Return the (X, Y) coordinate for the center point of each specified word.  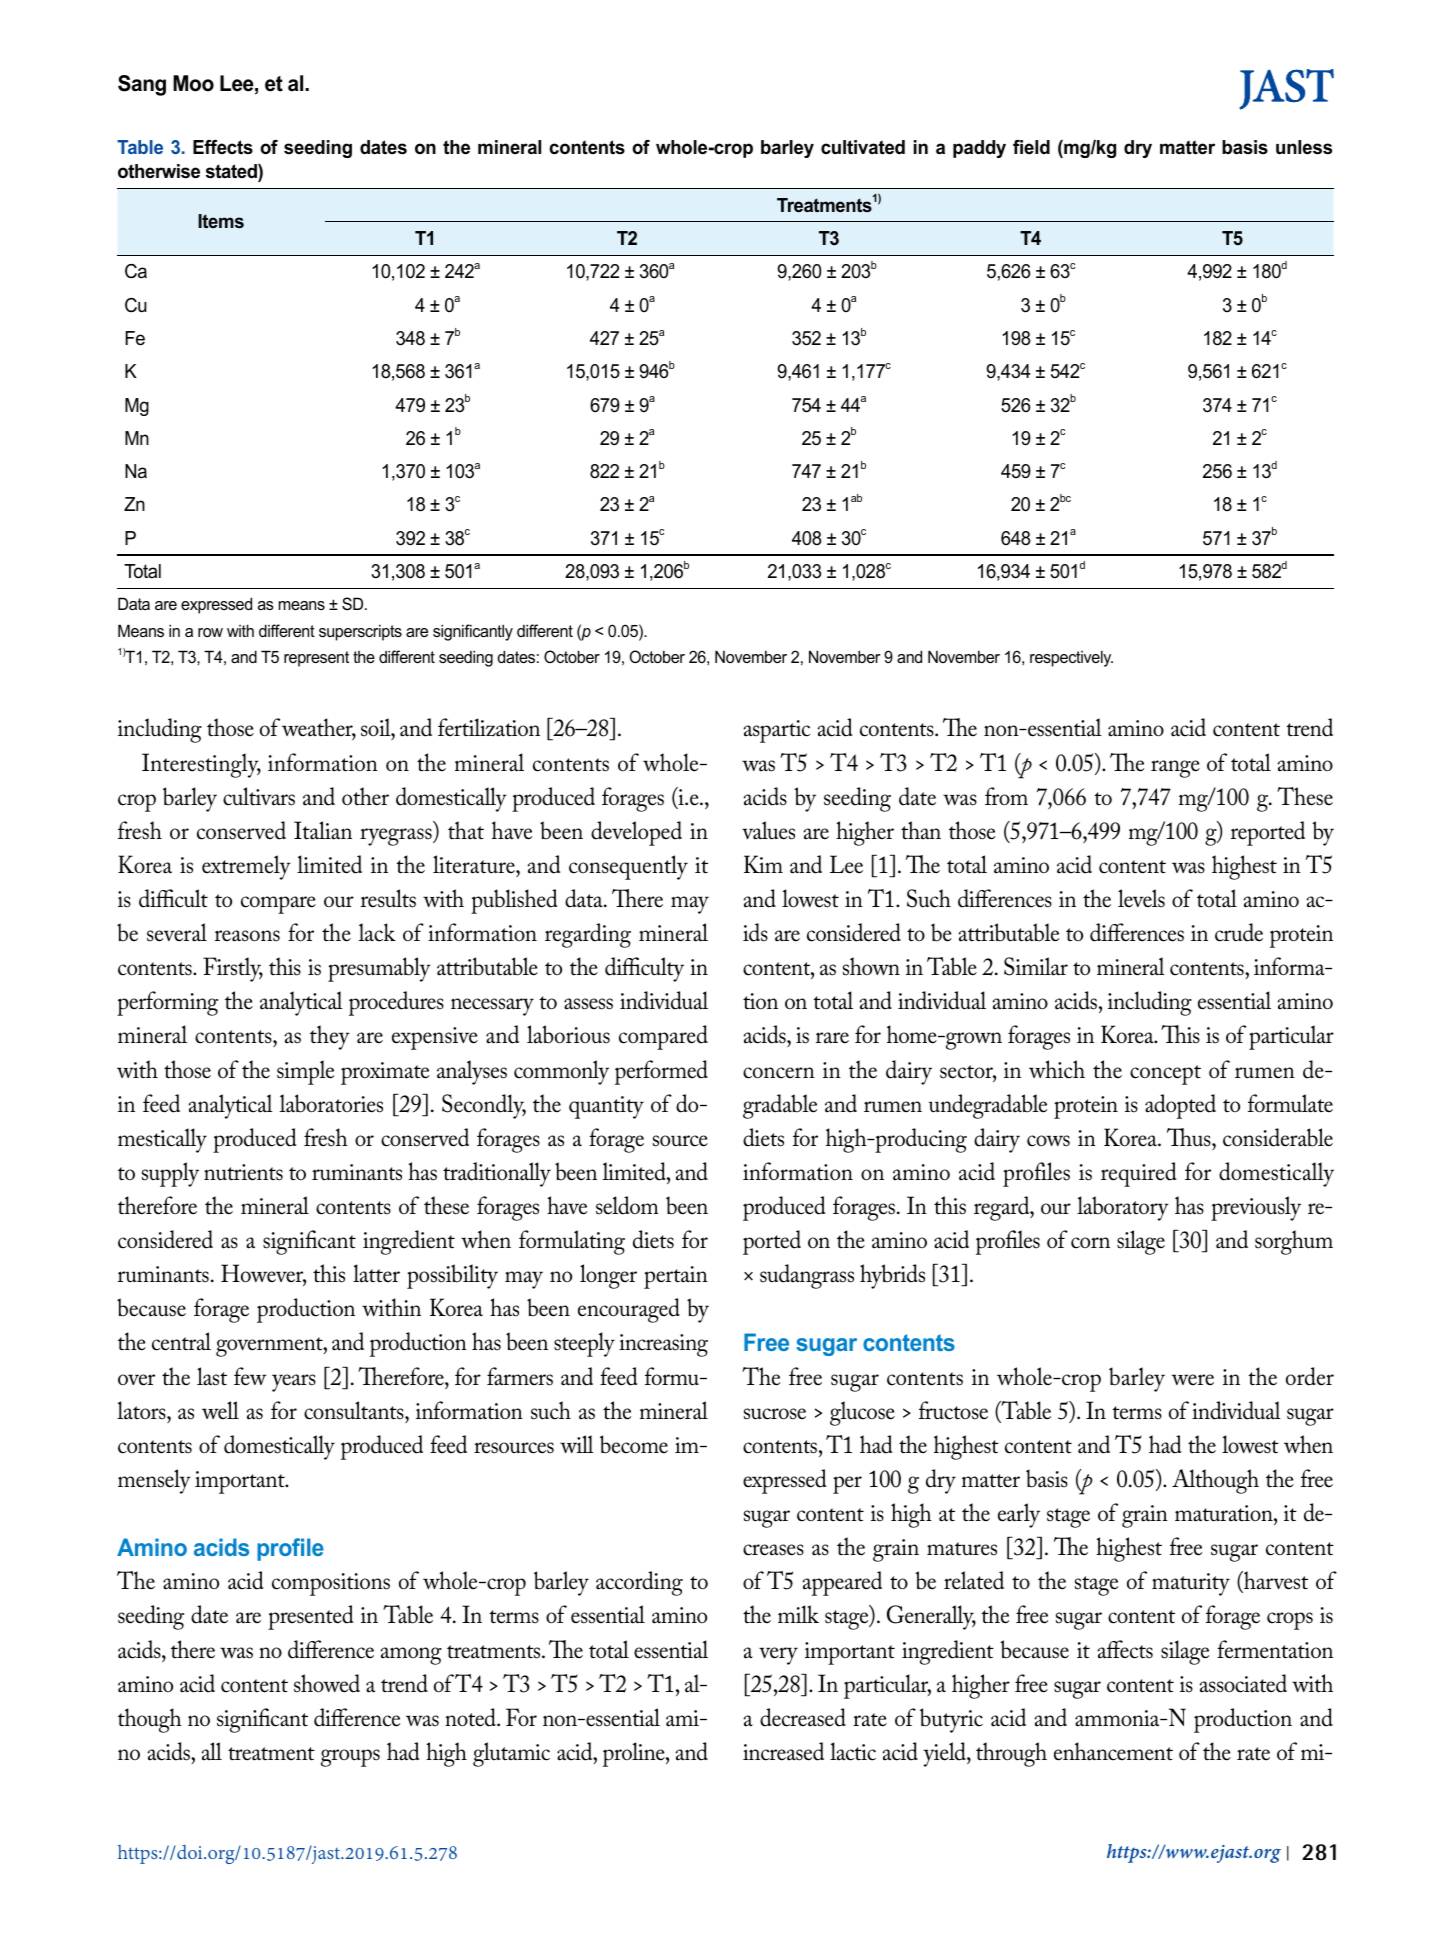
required (1139, 1174)
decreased (803, 1717)
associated (1243, 1683)
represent (316, 659)
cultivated (863, 147)
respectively (1071, 658)
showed (327, 1683)
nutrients (243, 1172)
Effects (223, 147)
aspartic (777, 731)
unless (1304, 147)
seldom (627, 1205)
